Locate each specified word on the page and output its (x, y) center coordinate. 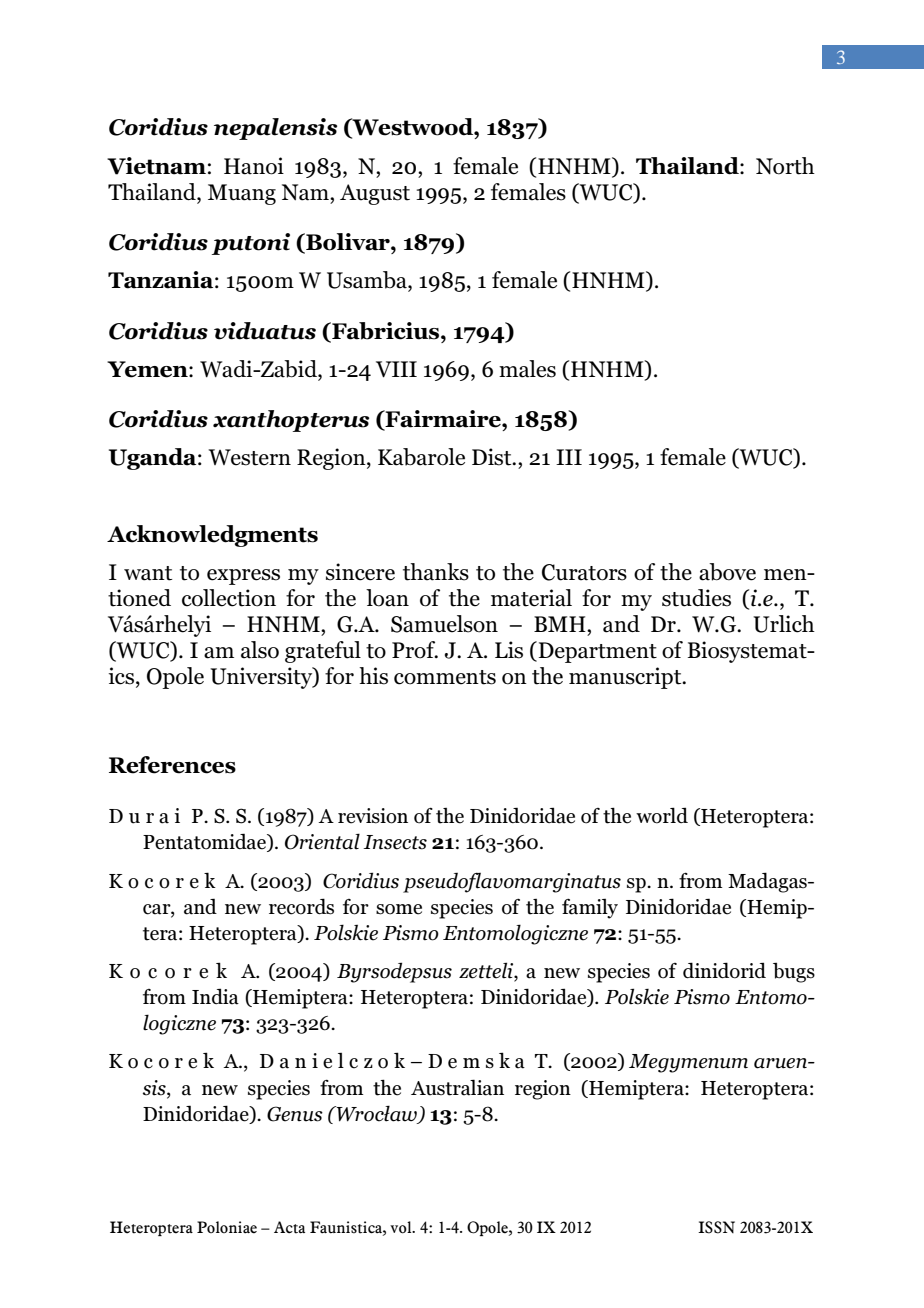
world (662, 815)
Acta (289, 1227)
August (375, 194)
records (301, 906)
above (727, 572)
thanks (436, 572)
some (399, 909)
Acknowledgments (212, 536)
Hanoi (254, 166)
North (785, 166)
